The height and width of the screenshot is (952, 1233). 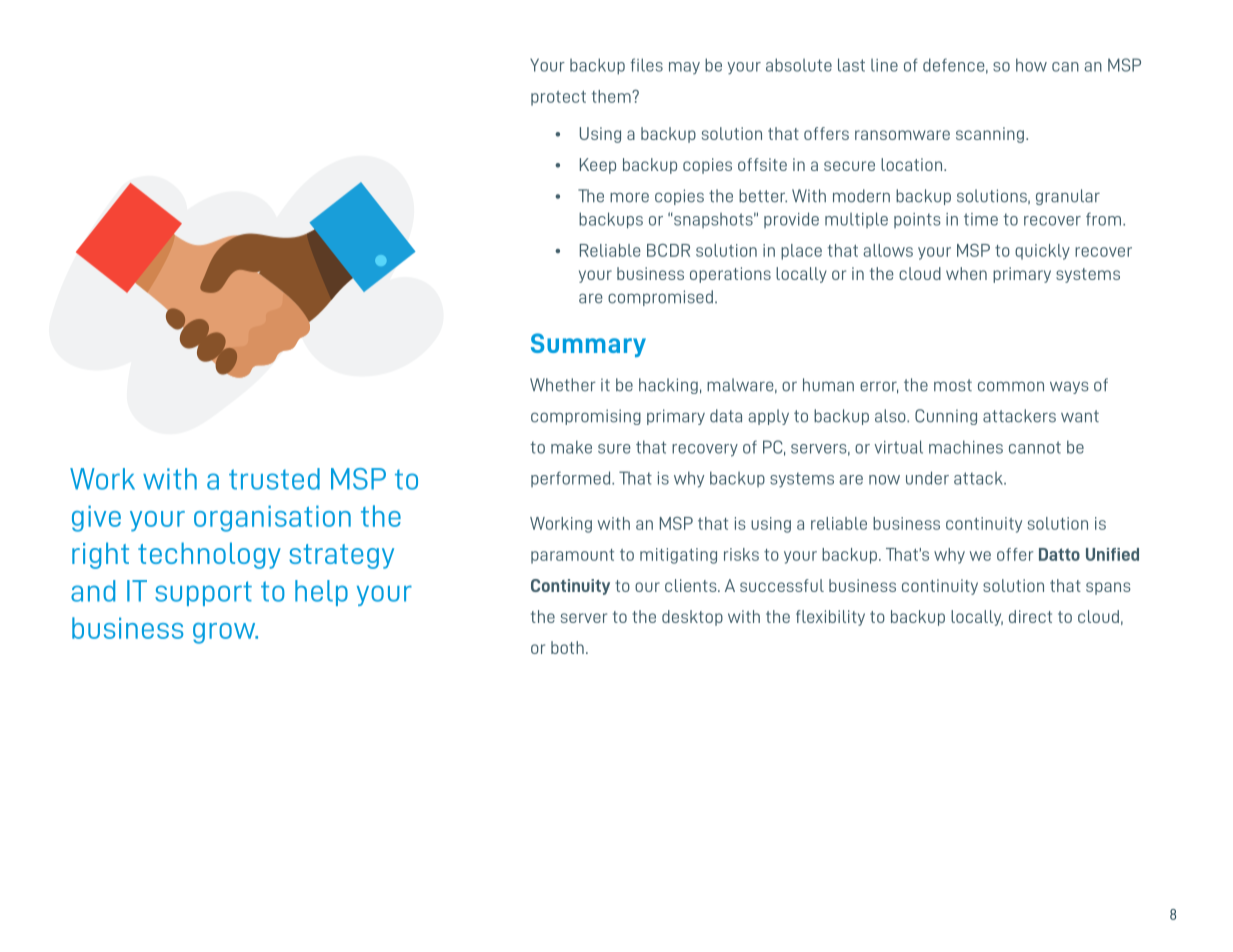 I want to click on when, so click(x=966, y=273).
